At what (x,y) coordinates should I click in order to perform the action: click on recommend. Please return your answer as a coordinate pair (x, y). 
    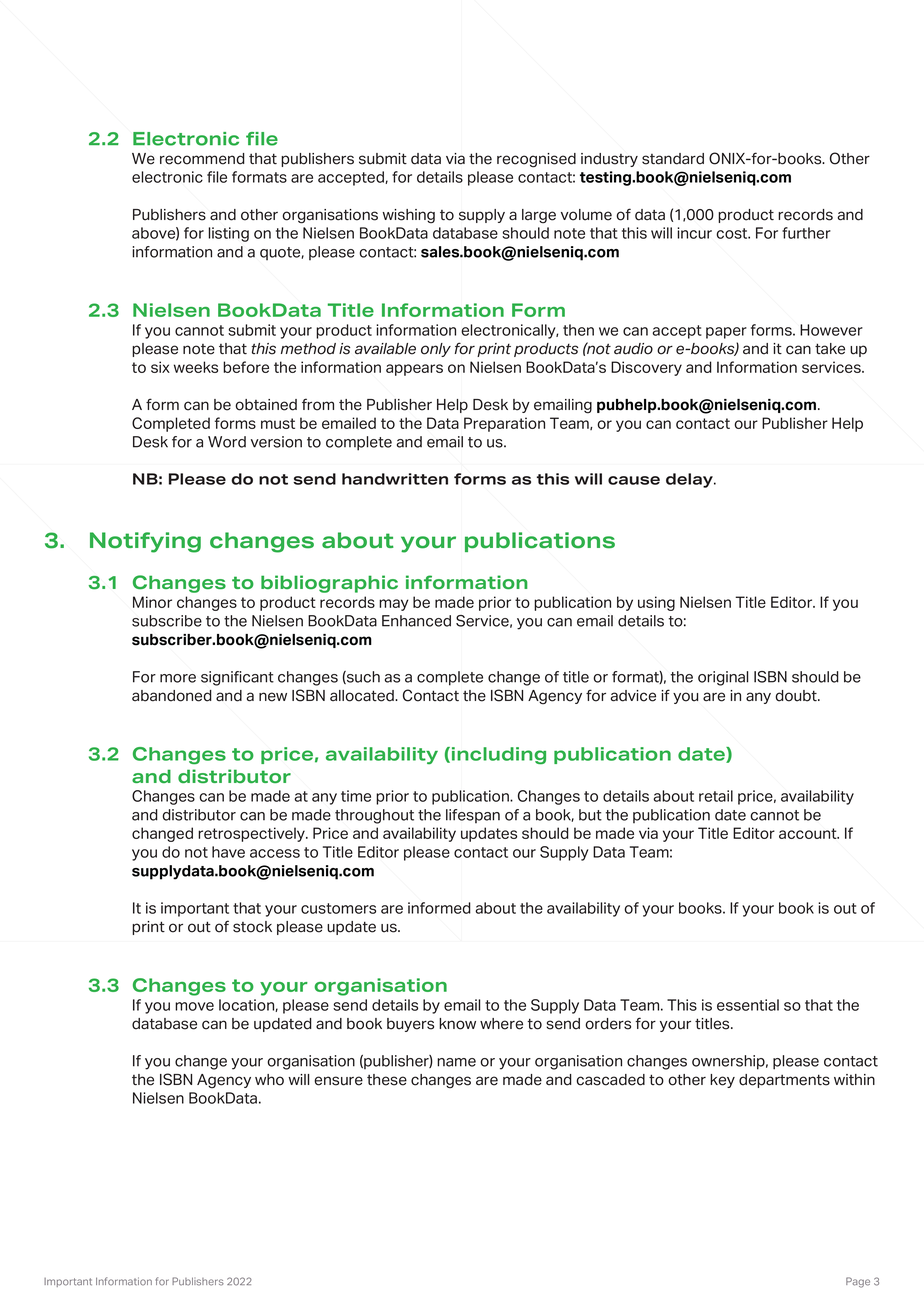
    Looking at the image, I should click on (202, 159).
